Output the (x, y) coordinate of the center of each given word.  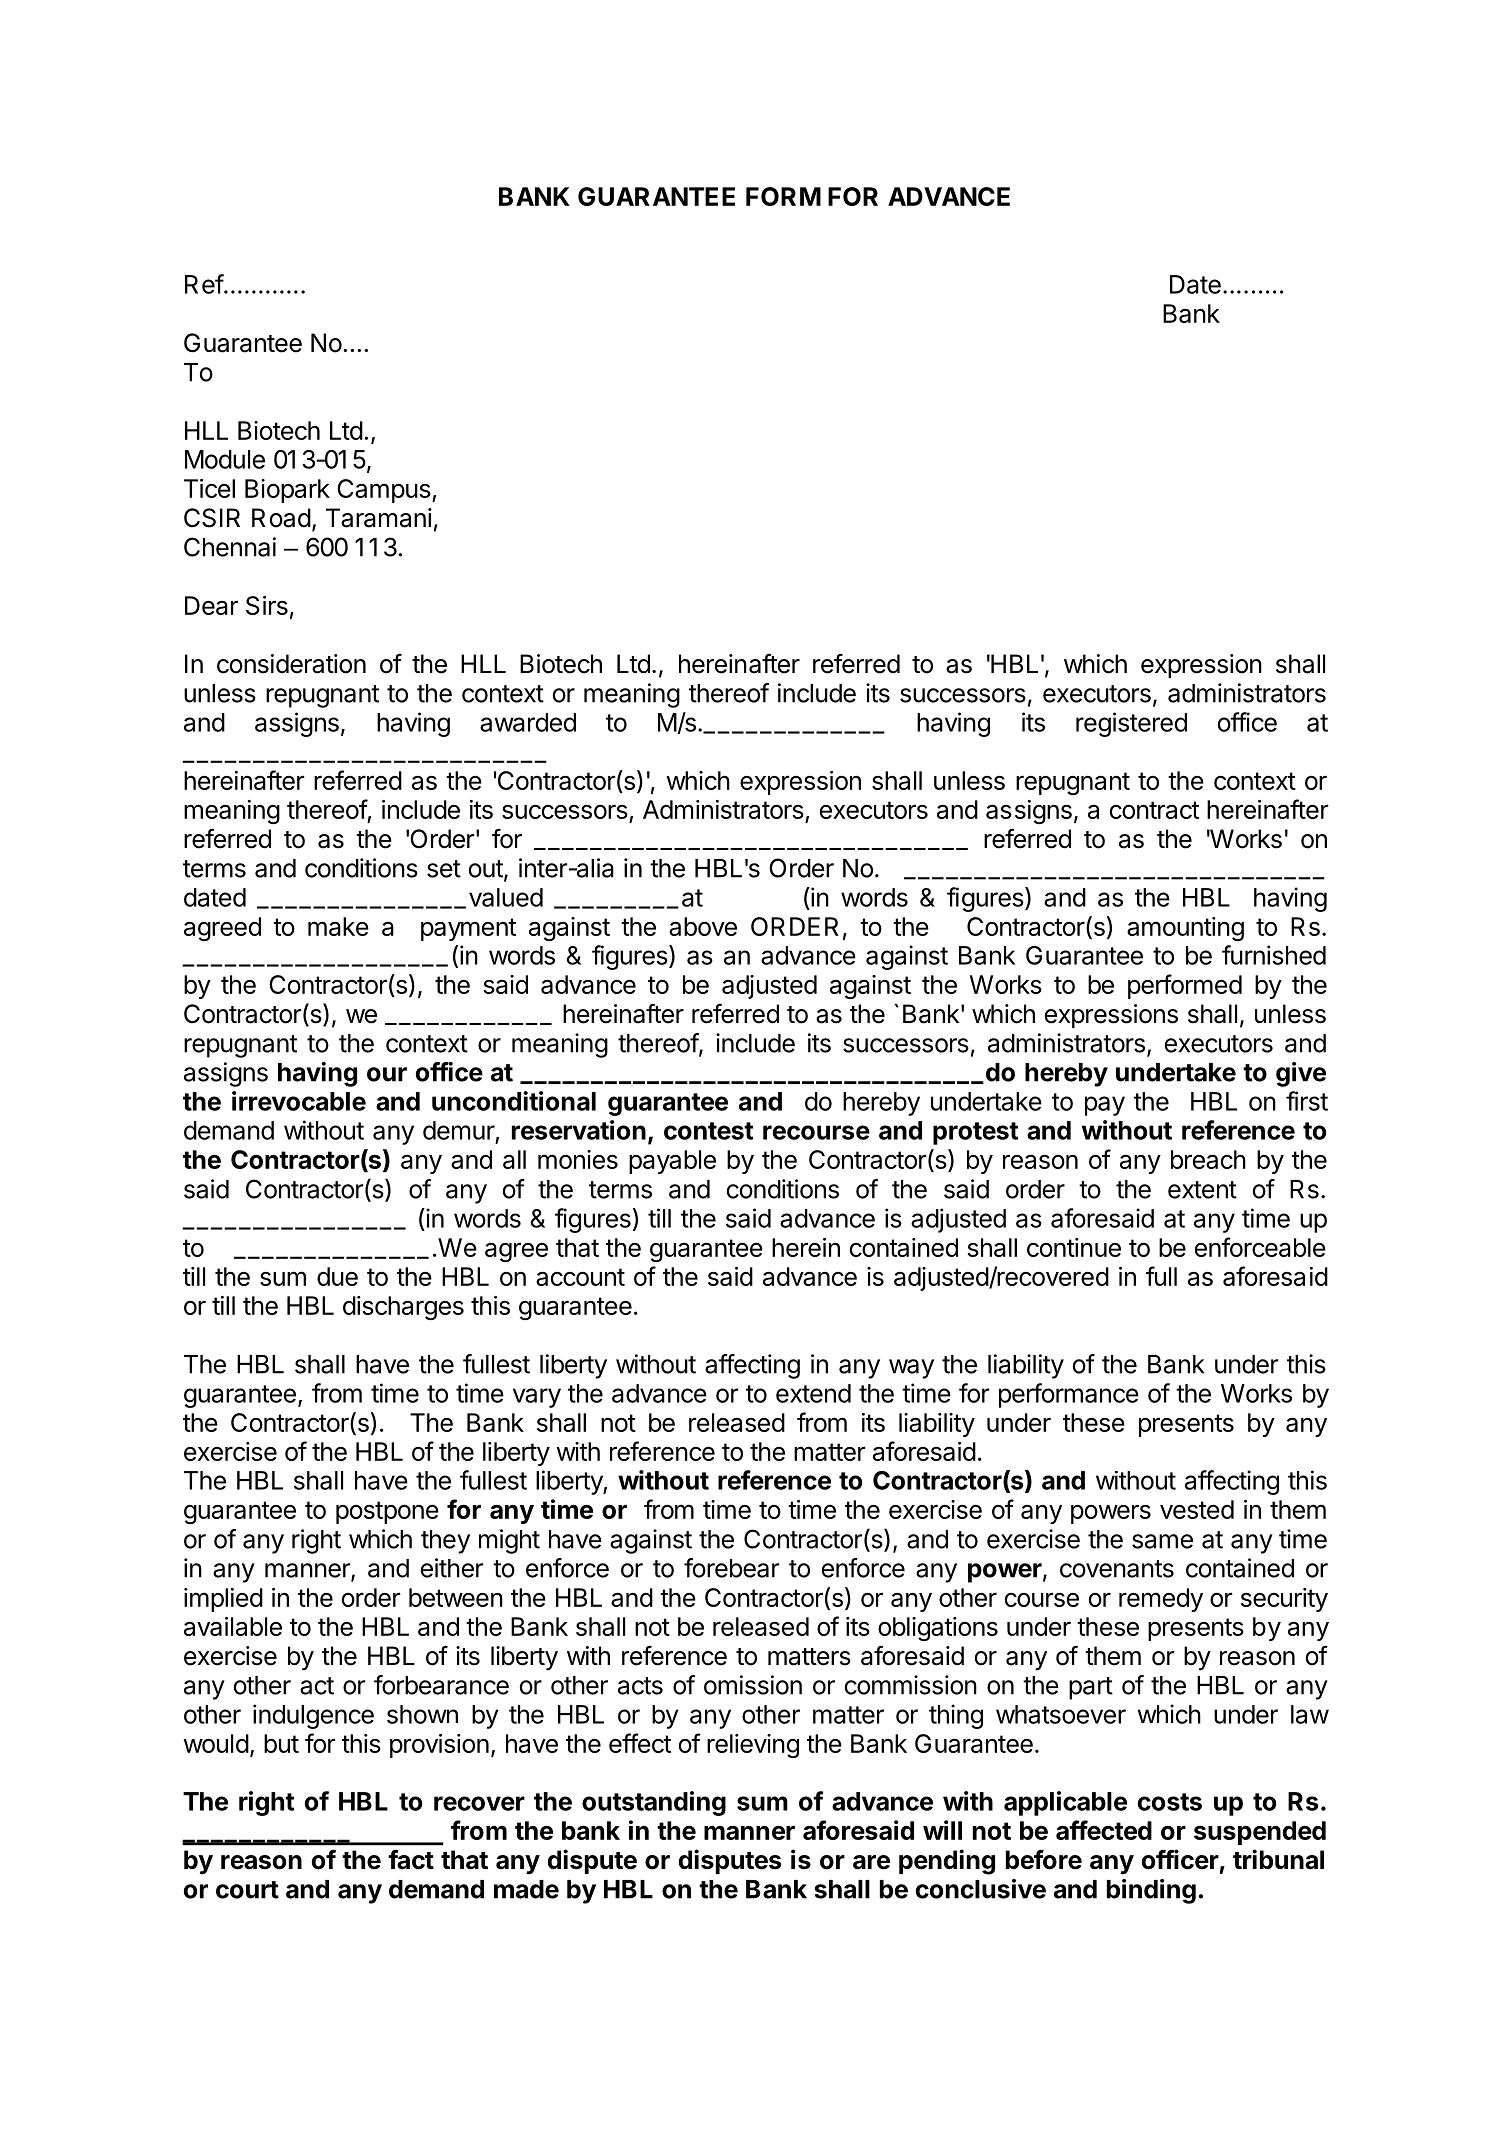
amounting (1185, 929)
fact (411, 1859)
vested (1197, 1509)
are (871, 1862)
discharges (403, 1308)
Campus (384, 491)
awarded (528, 722)
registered (1131, 724)
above (703, 926)
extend (813, 1393)
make (338, 926)
